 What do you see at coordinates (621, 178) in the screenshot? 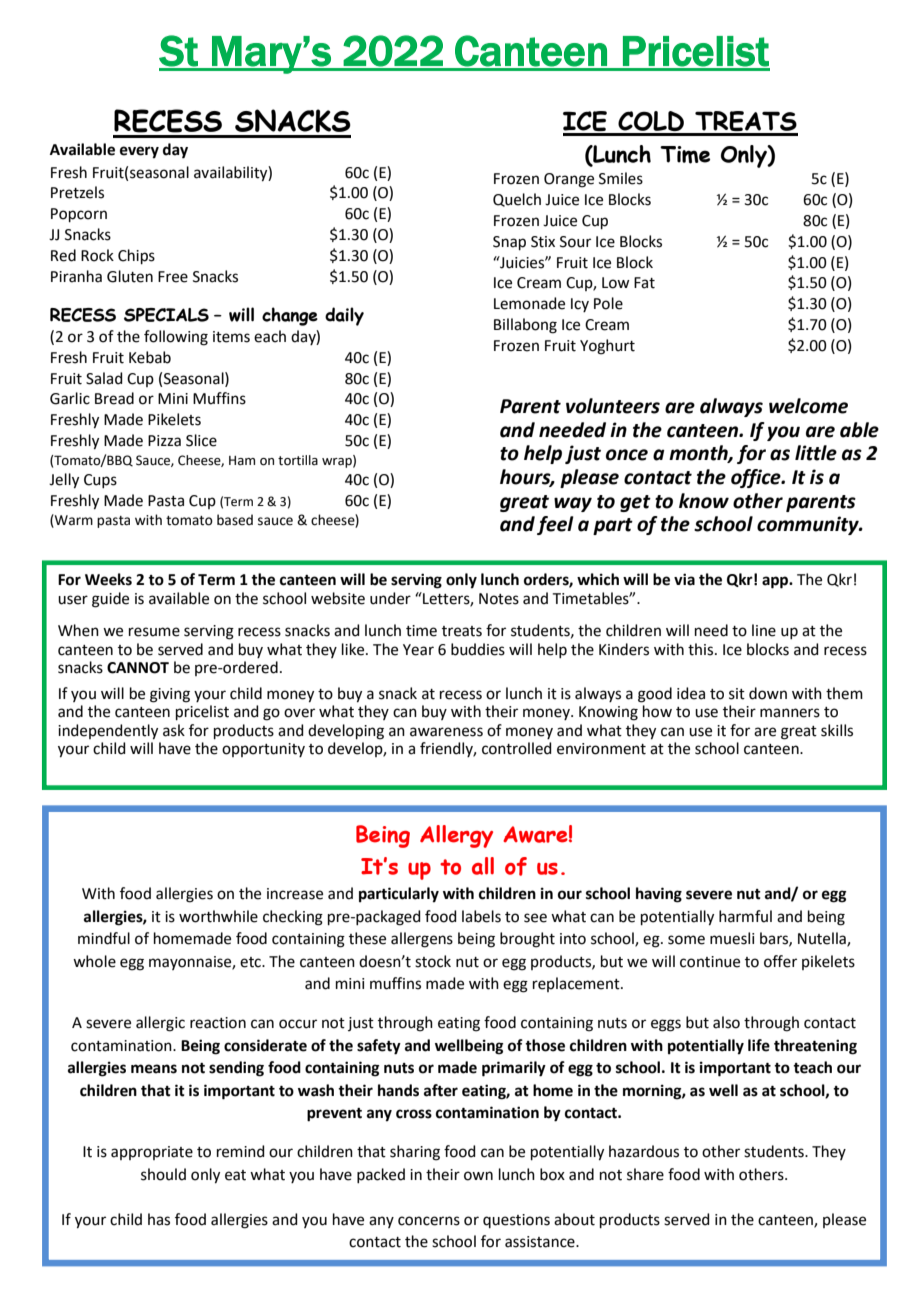
I see `Smiles` at bounding box center [621, 178].
